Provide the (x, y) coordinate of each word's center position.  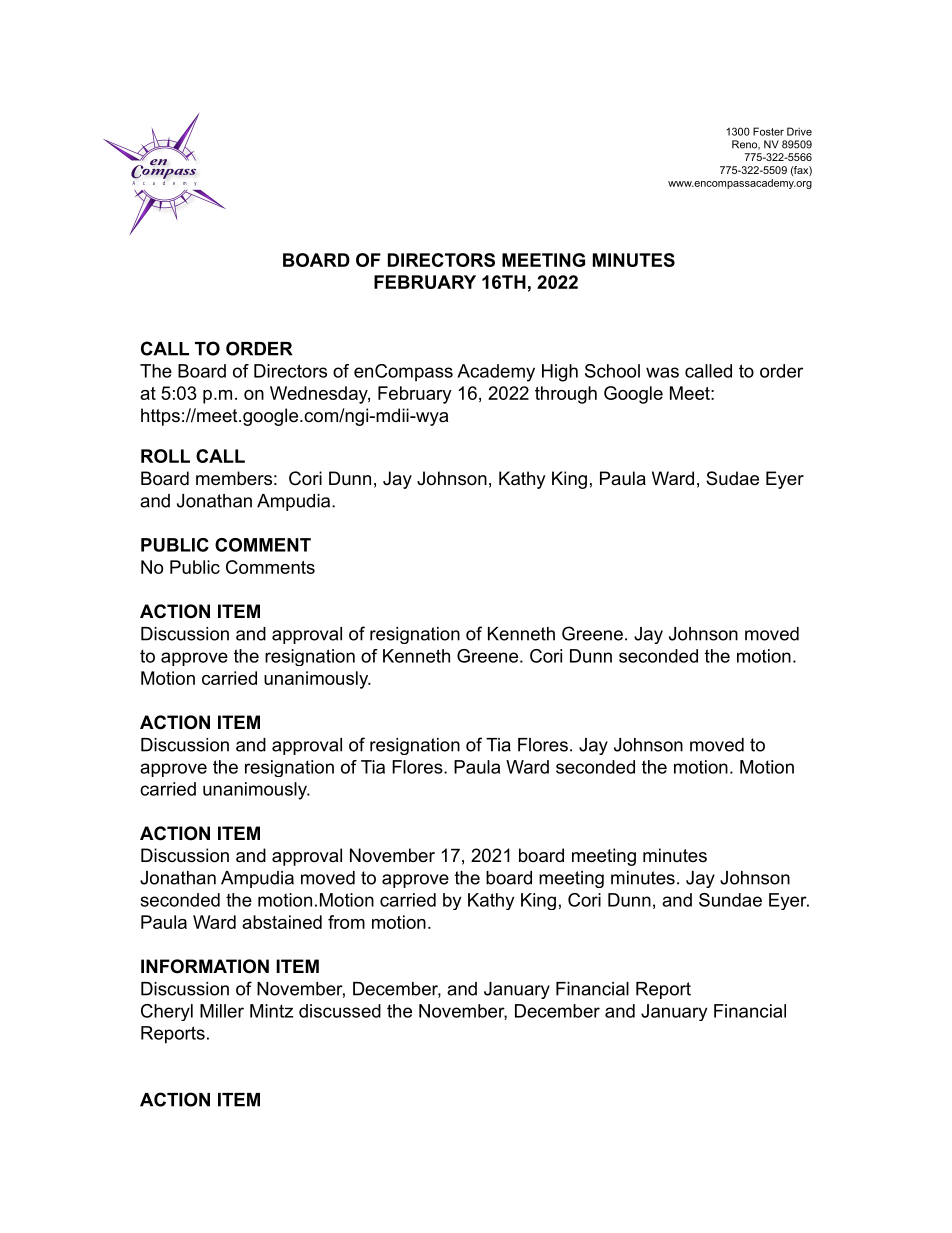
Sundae (730, 900)
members (234, 478)
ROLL (165, 456)
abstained (282, 922)
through (566, 395)
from (346, 922)
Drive (799, 131)
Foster (768, 131)
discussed (340, 1011)
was (662, 372)
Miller (222, 1011)
